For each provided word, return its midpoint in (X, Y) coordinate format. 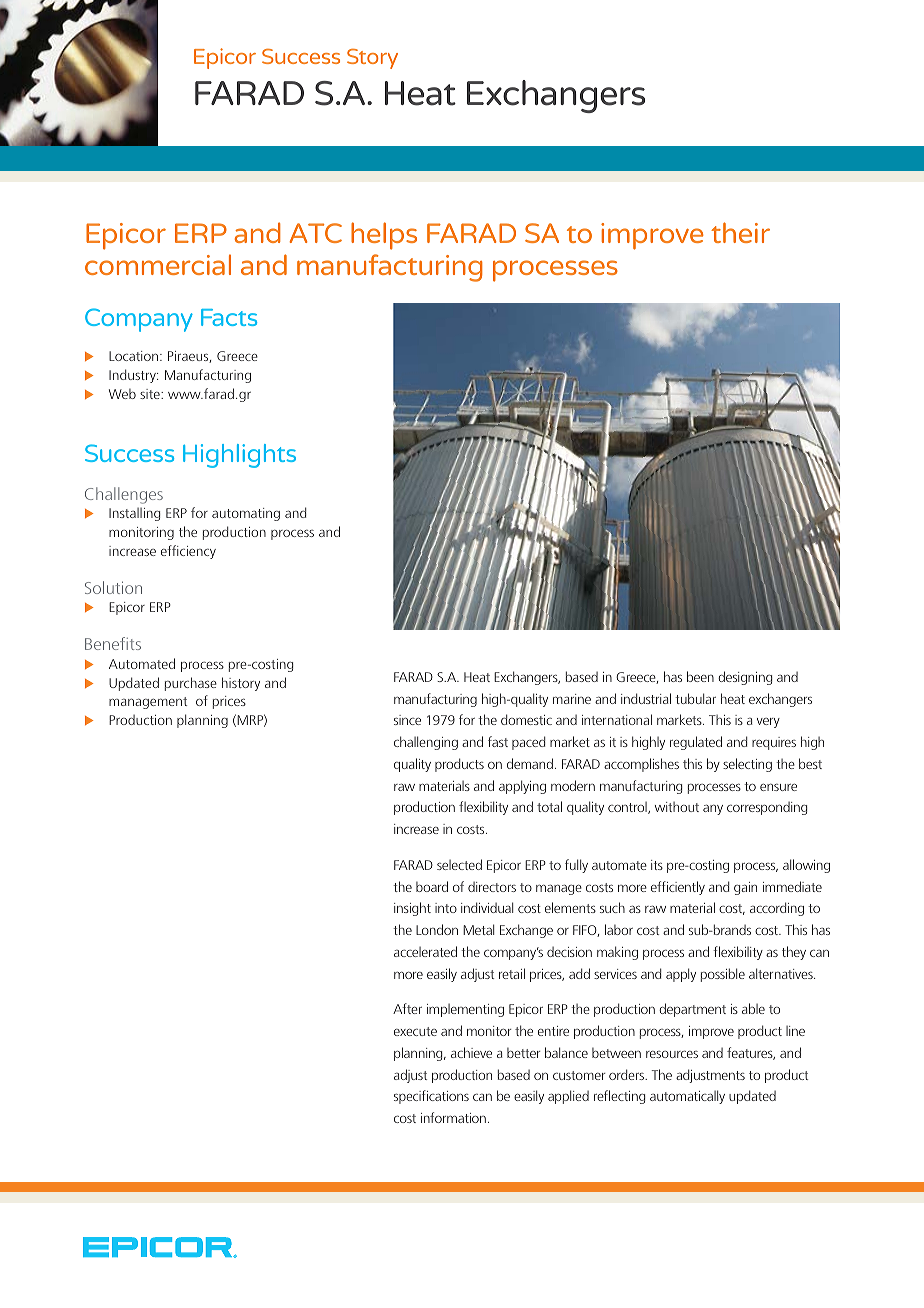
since (407, 720)
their (740, 232)
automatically (687, 1097)
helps (384, 236)
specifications (431, 1097)
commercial (158, 264)
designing (745, 678)
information (453, 1117)
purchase (191, 684)
